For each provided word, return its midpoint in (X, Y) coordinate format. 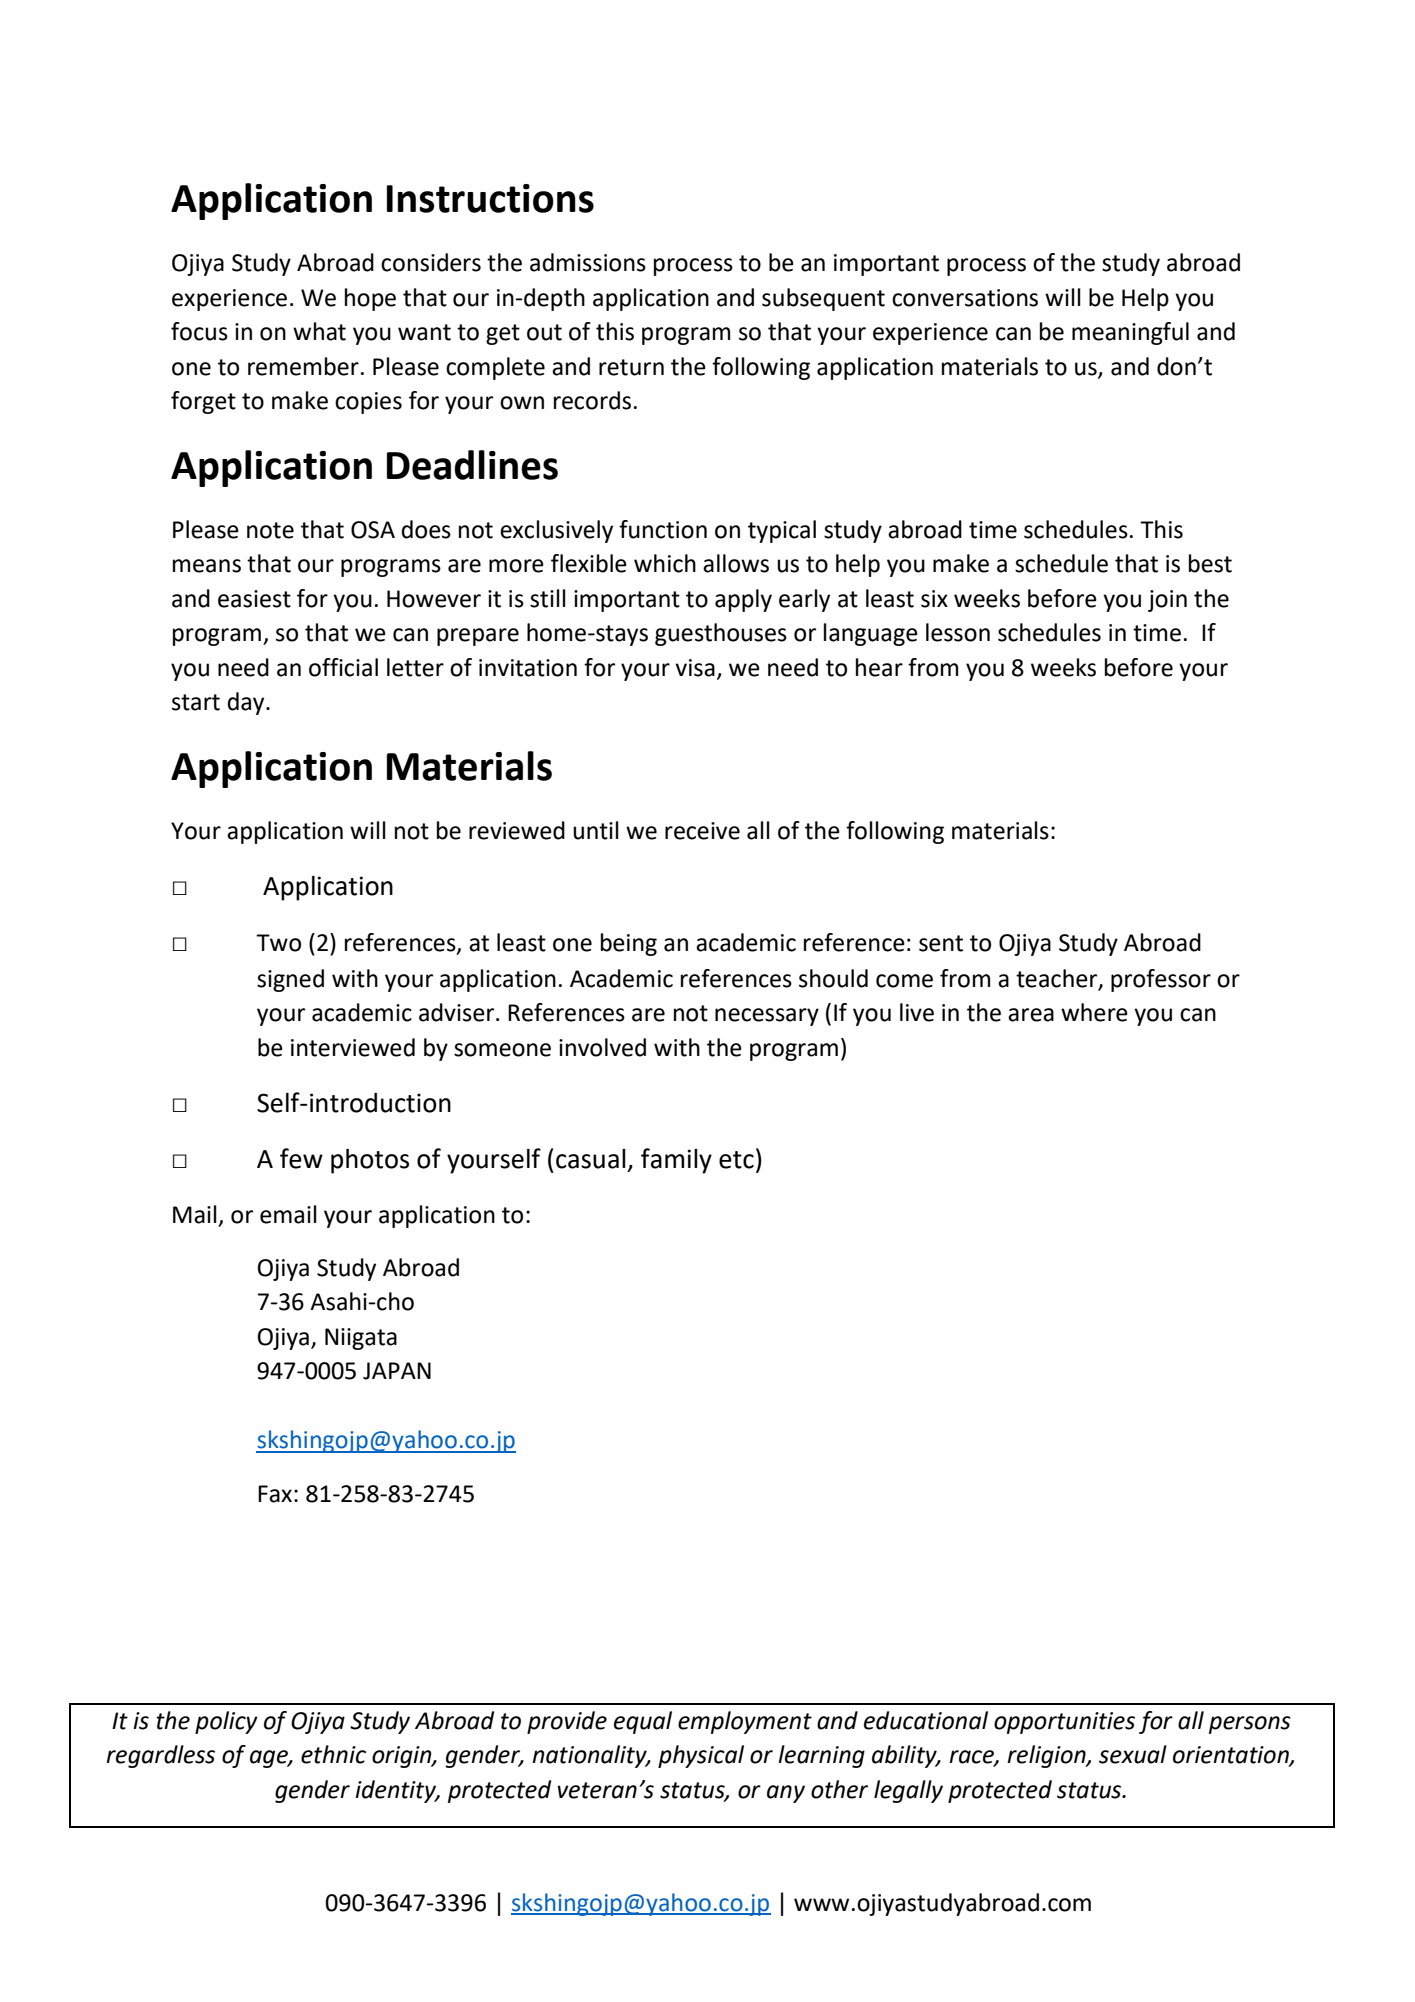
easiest (254, 599)
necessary (767, 1017)
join (1167, 601)
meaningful (1130, 333)
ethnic (333, 1754)
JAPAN (397, 1371)
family (676, 1161)
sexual (1133, 1754)
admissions (588, 262)
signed (290, 980)
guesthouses (721, 634)
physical (701, 1756)
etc (736, 1160)
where (1094, 1012)
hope (370, 299)
